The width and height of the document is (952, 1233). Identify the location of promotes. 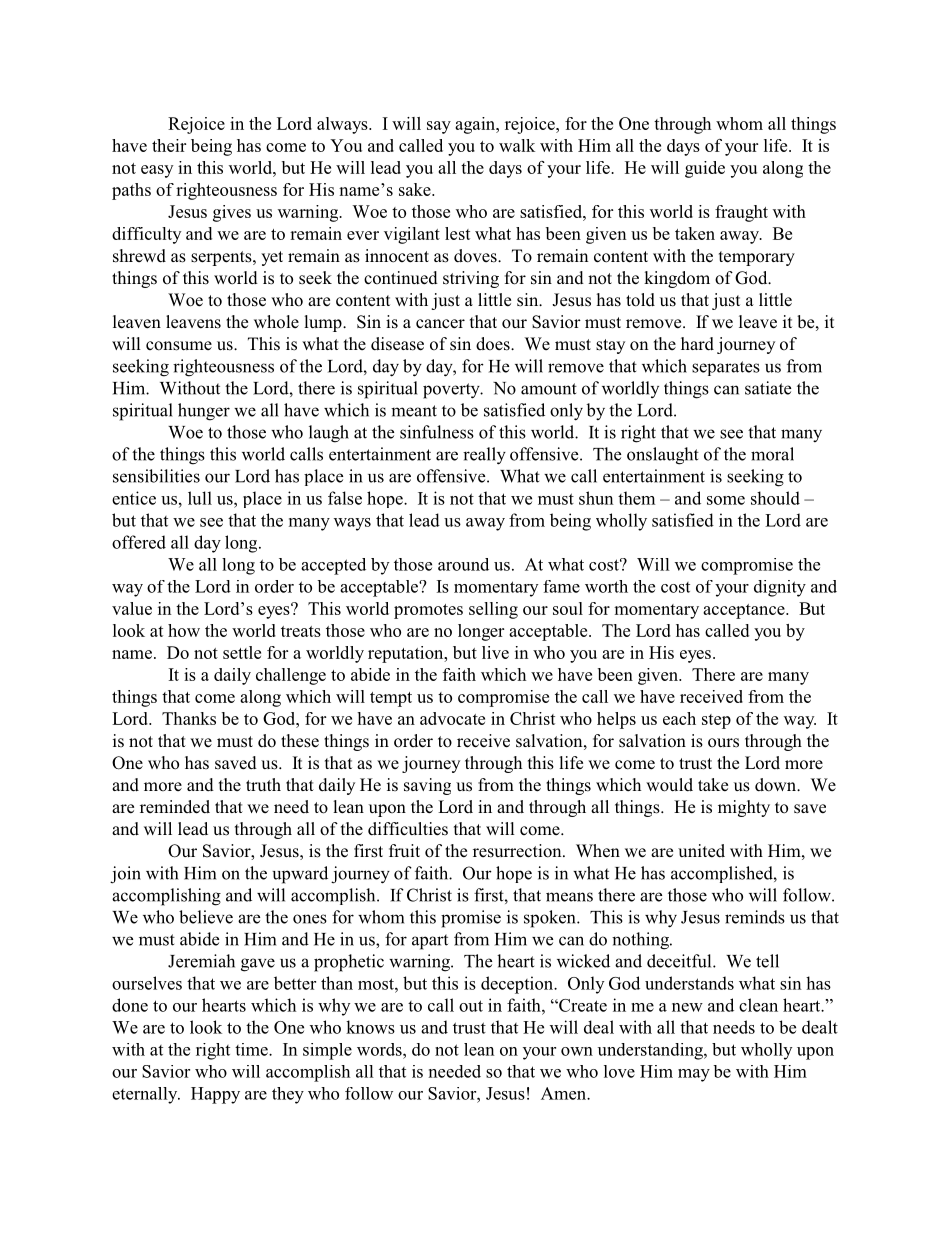
(428, 611).
